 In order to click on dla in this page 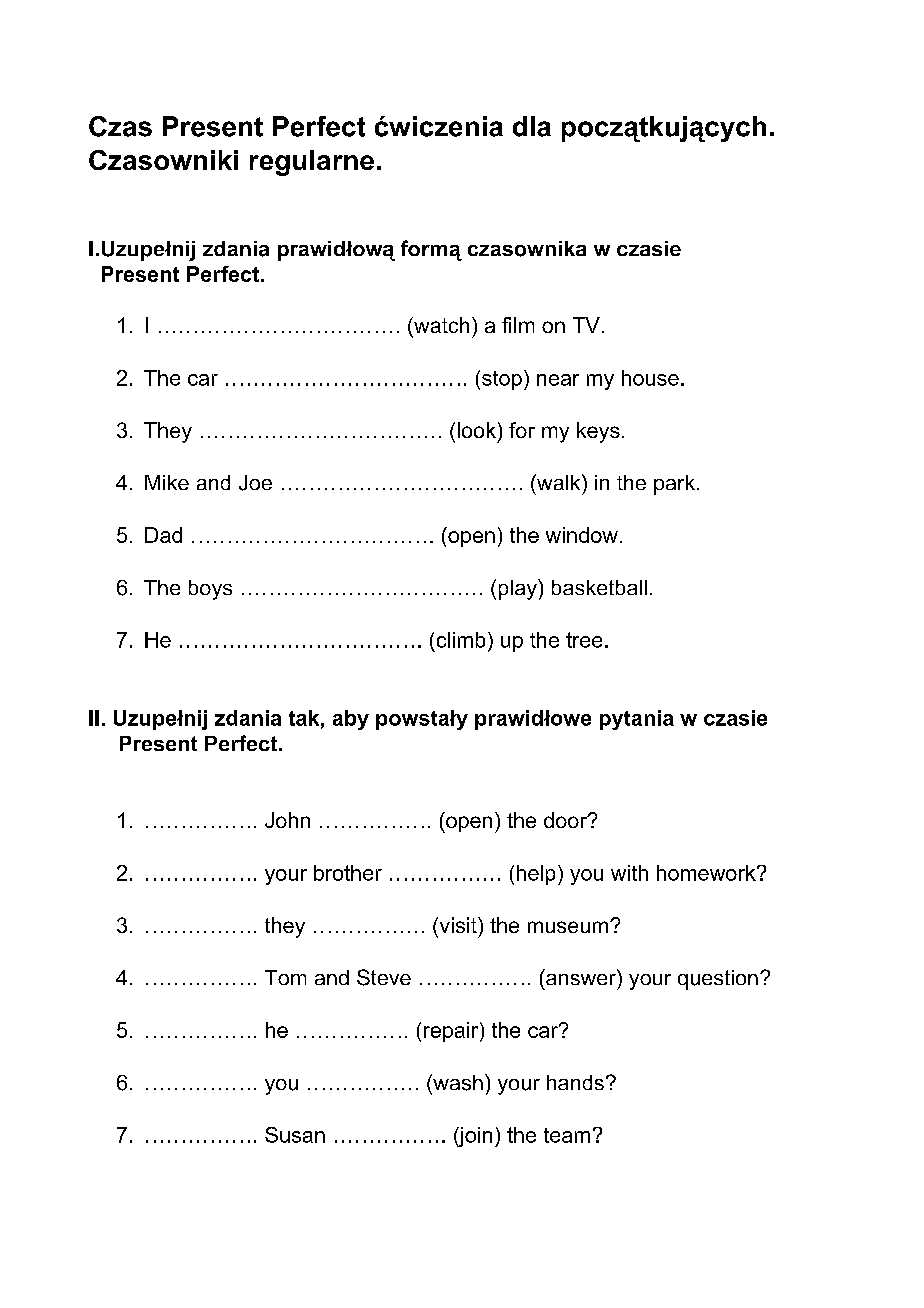, I will do `click(532, 126)`.
